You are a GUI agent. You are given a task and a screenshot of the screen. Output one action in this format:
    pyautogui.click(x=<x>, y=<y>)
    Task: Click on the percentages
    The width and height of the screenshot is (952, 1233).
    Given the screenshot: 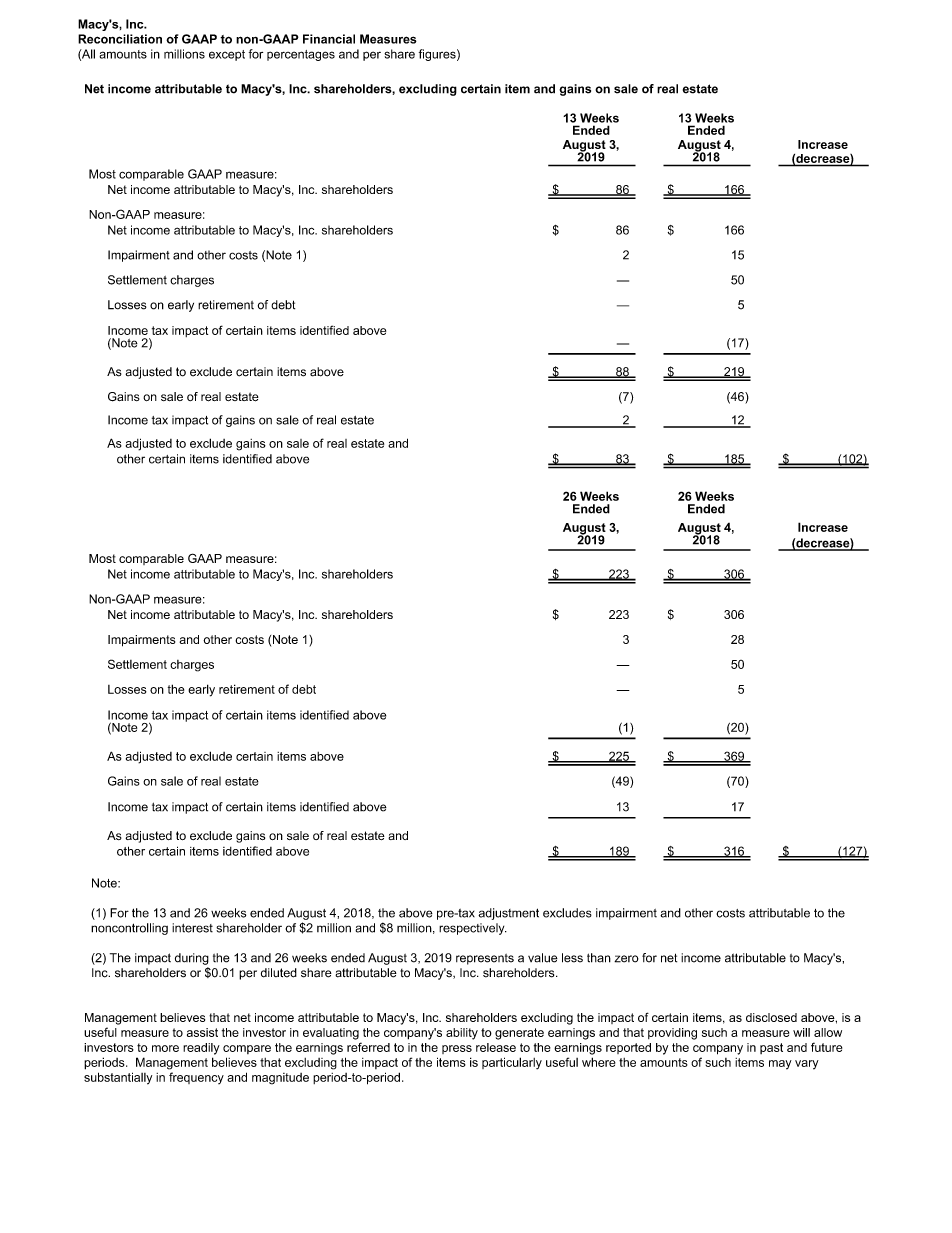 What is the action you would take?
    pyautogui.click(x=301, y=55)
